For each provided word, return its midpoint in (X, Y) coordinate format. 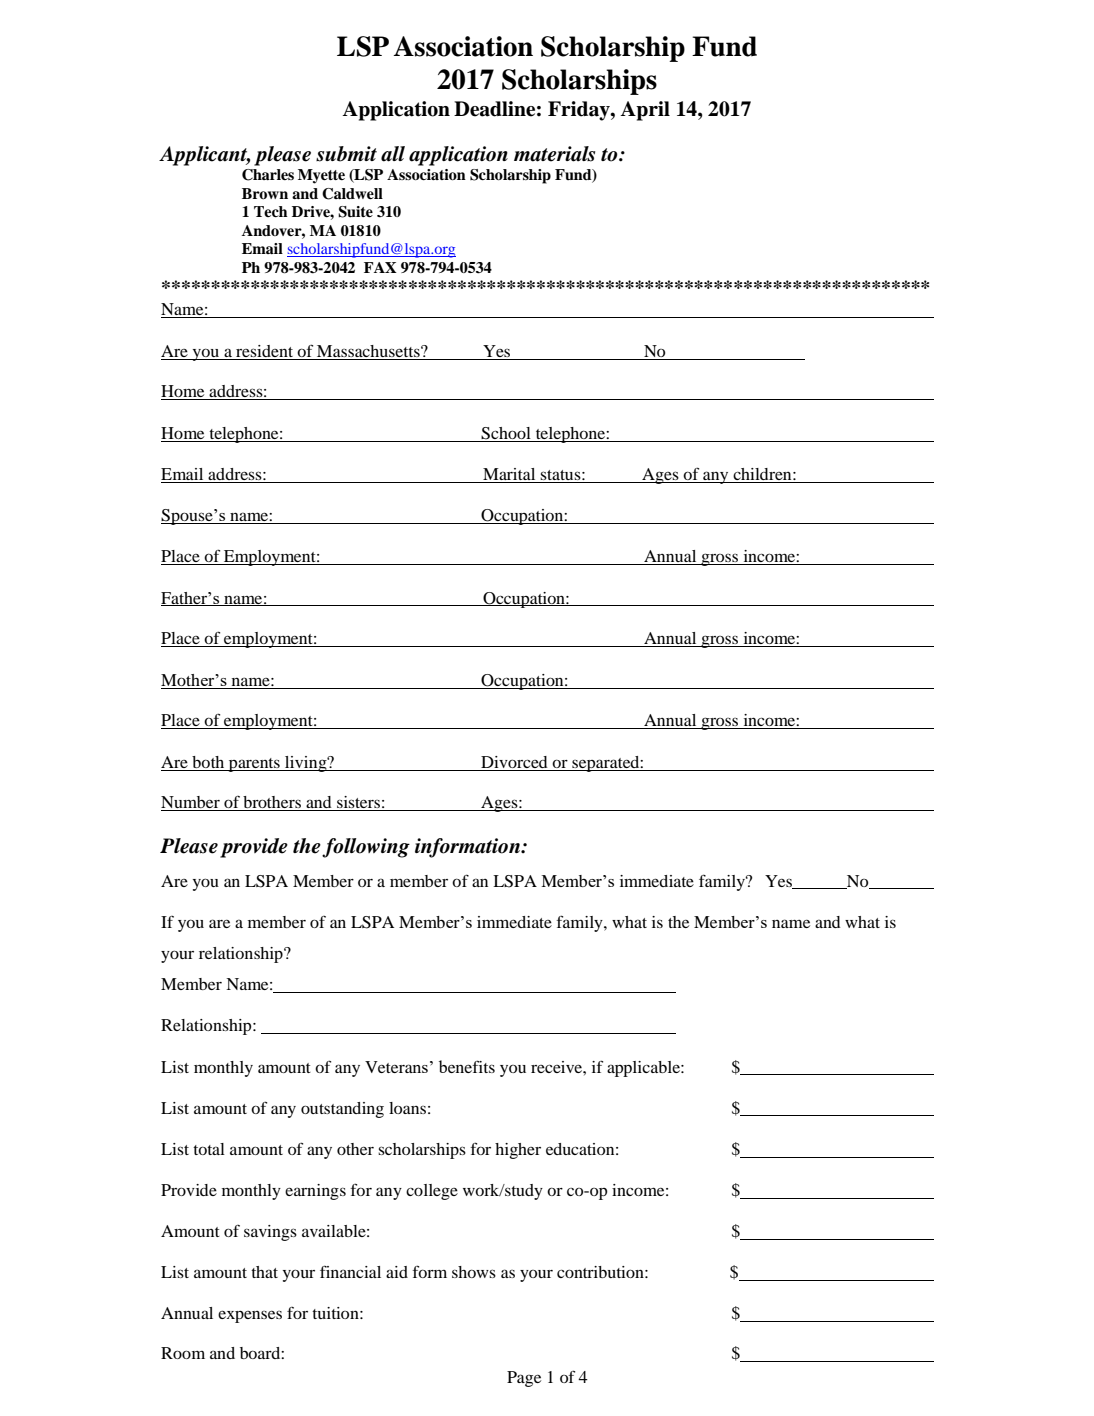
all (393, 154)
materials (554, 154)
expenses (250, 1316)
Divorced (514, 763)
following (366, 848)
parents (254, 765)
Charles (268, 175)
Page (524, 1379)
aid (397, 1272)
